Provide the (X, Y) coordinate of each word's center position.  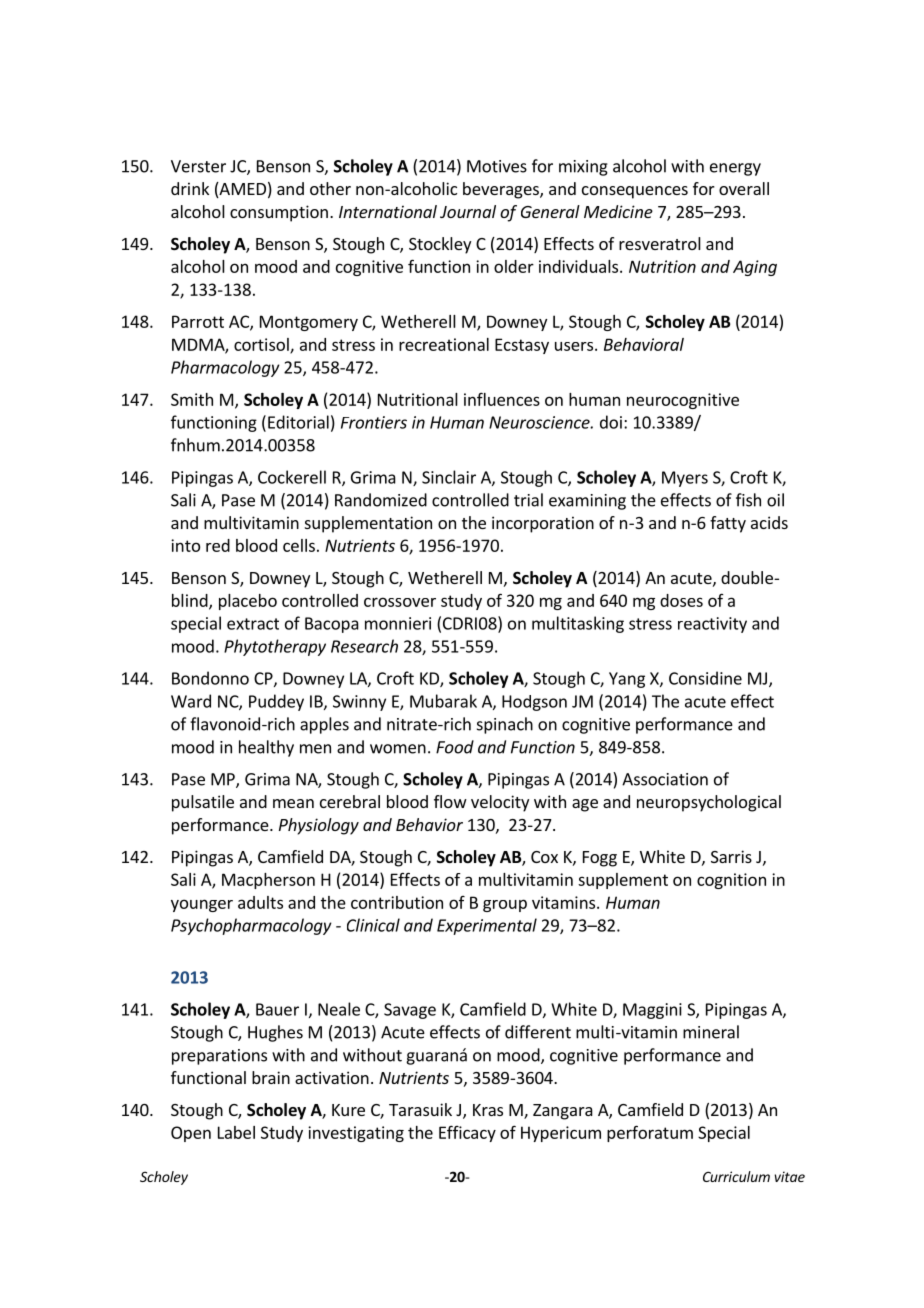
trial (528, 500)
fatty (728, 524)
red (218, 545)
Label (236, 1132)
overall (744, 188)
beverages (502, 190)
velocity (500, 803)
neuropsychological (709, 803)
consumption (279, 213)
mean (293, 803)
